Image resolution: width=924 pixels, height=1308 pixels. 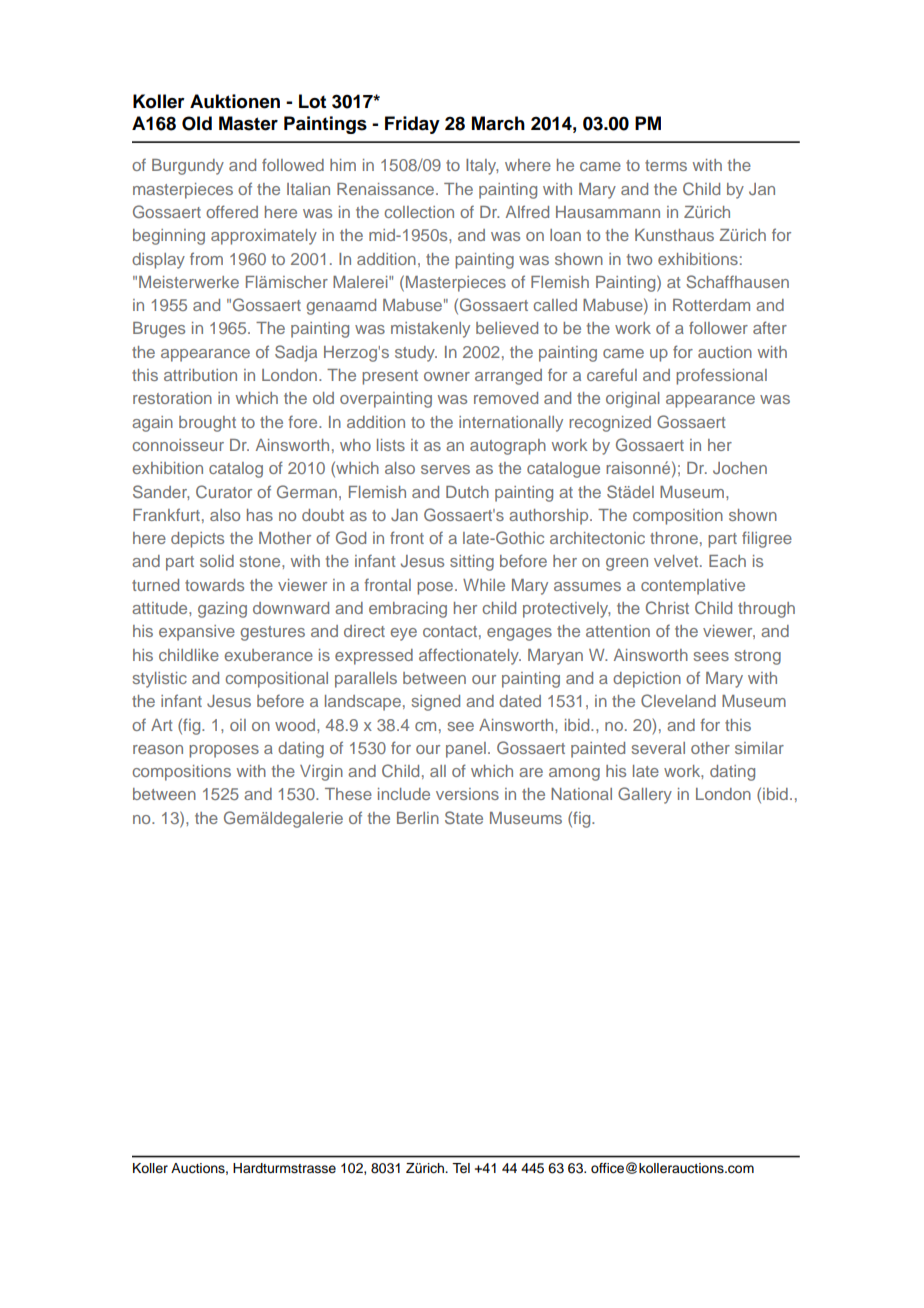 What do you see at coordinates (467, 492) in the screenshot?
I see `Dutch` at bounding box center [467, 492].
